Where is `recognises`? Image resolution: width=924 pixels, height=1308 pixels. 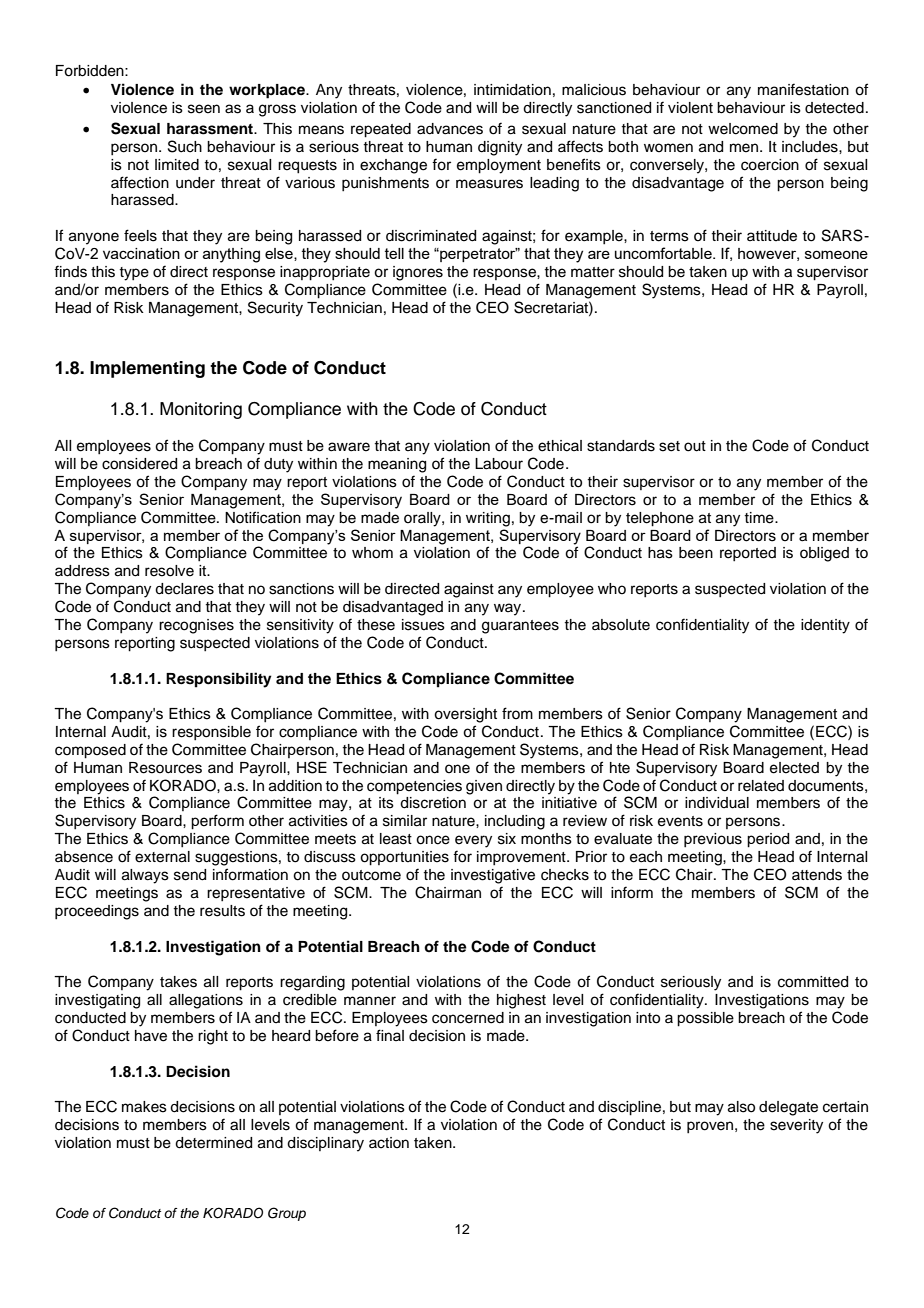 recognises is located at coordinates (196, 626).
